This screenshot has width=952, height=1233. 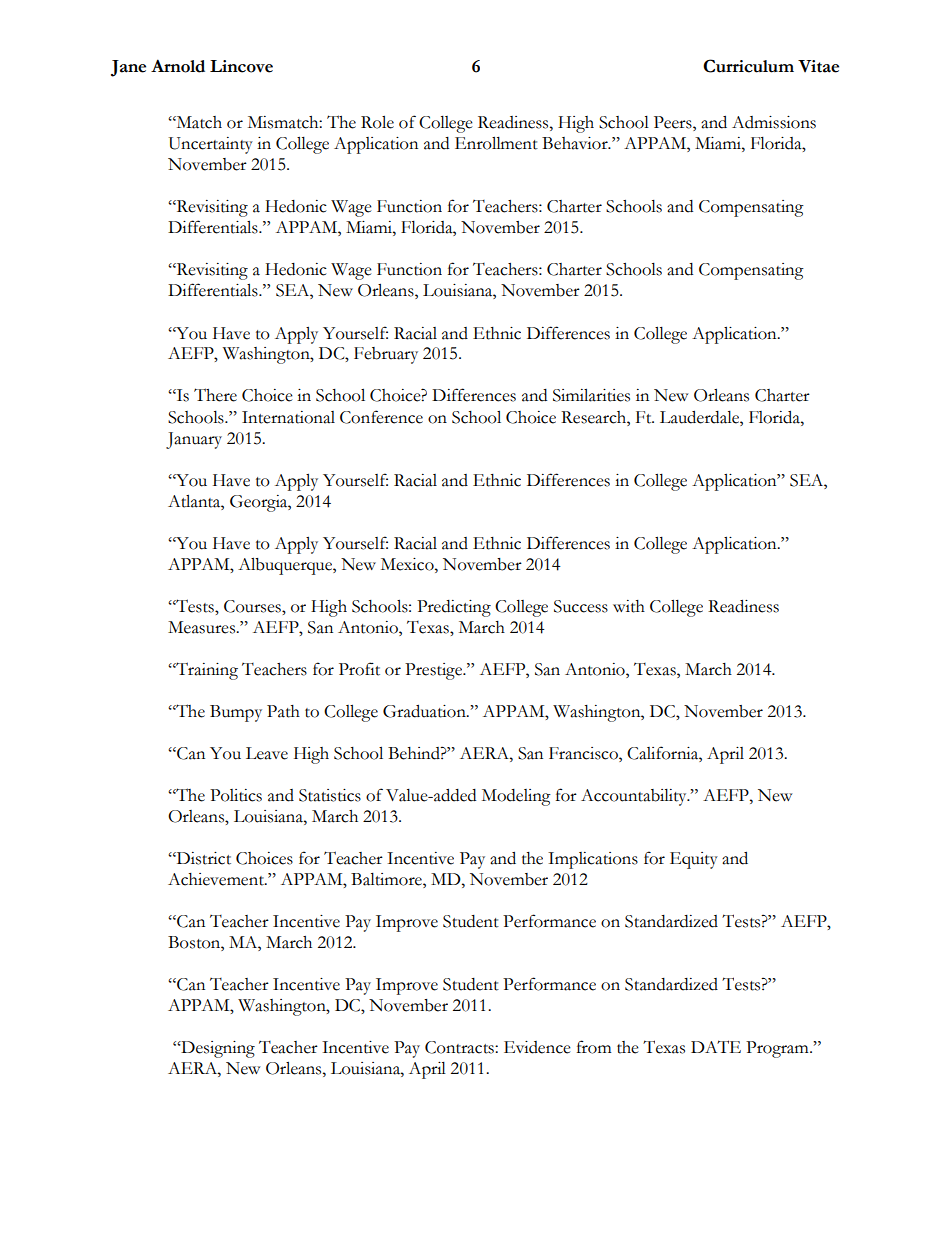 What do you see at coordinates (178, 66) in the screenshot?
I see `Arnold` at bounding box center [178, 66].
